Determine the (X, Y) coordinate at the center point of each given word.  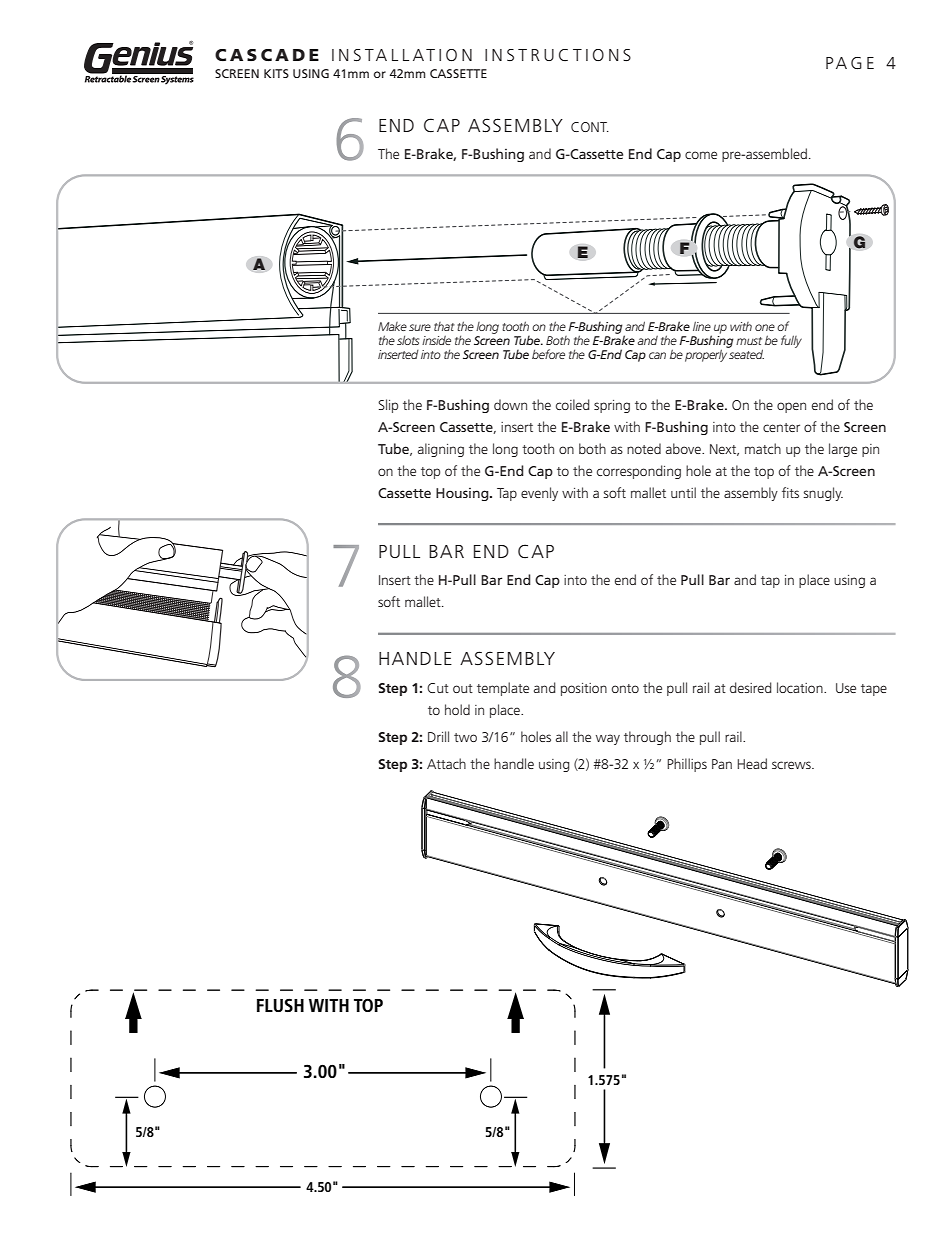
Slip (388, 406)
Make (392, 326)
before (548, 354)
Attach (446, 763)
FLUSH (280, 1005)
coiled (573, 404)
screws (792, 765)
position (584, 689)
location (801, 687)
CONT (590, 127)
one (765, 327)
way (608, 739)
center (781, 427)
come (701, 155)
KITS (276, 73)
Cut (438, 688)
